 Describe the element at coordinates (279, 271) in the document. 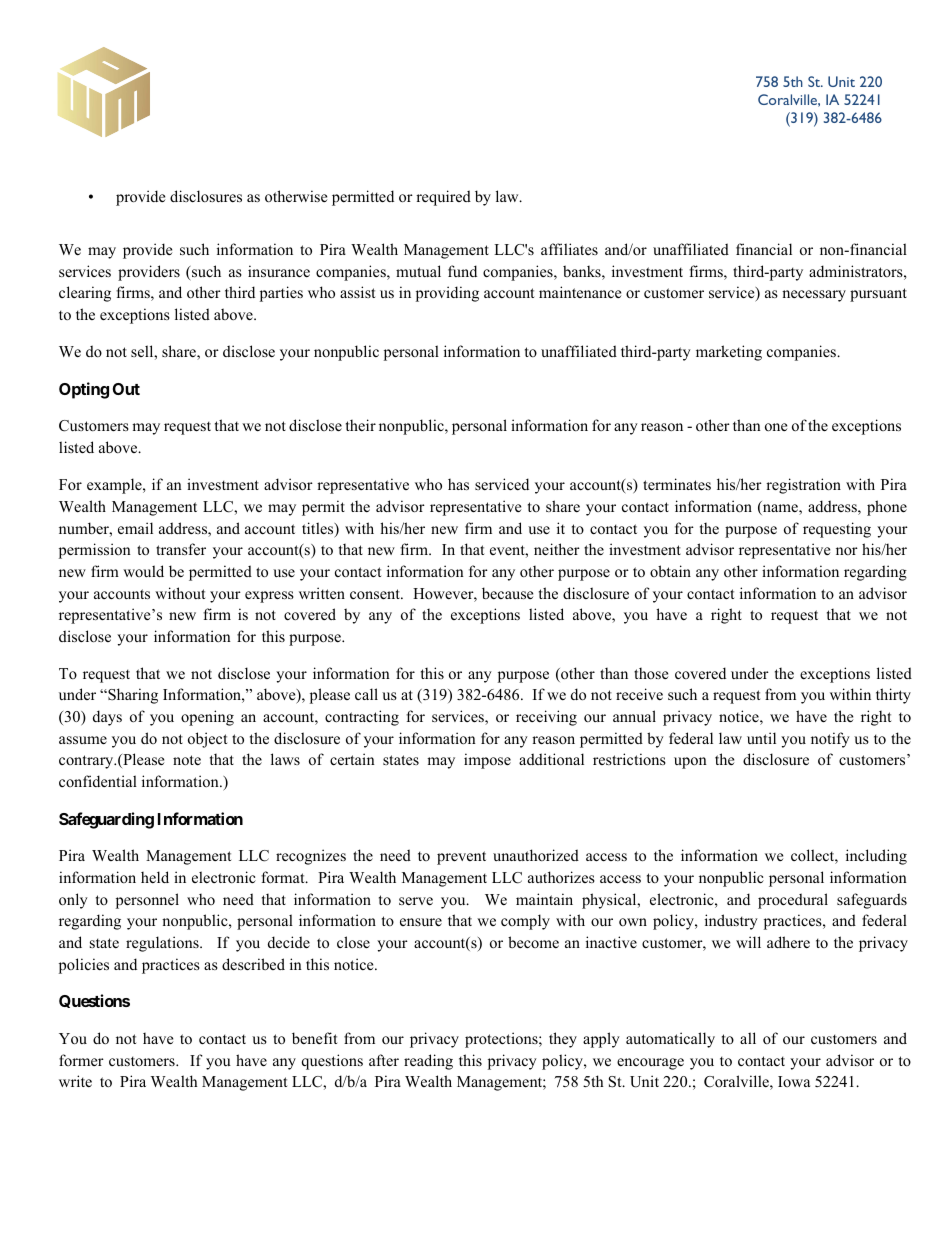

I see `insurance` at that location.
